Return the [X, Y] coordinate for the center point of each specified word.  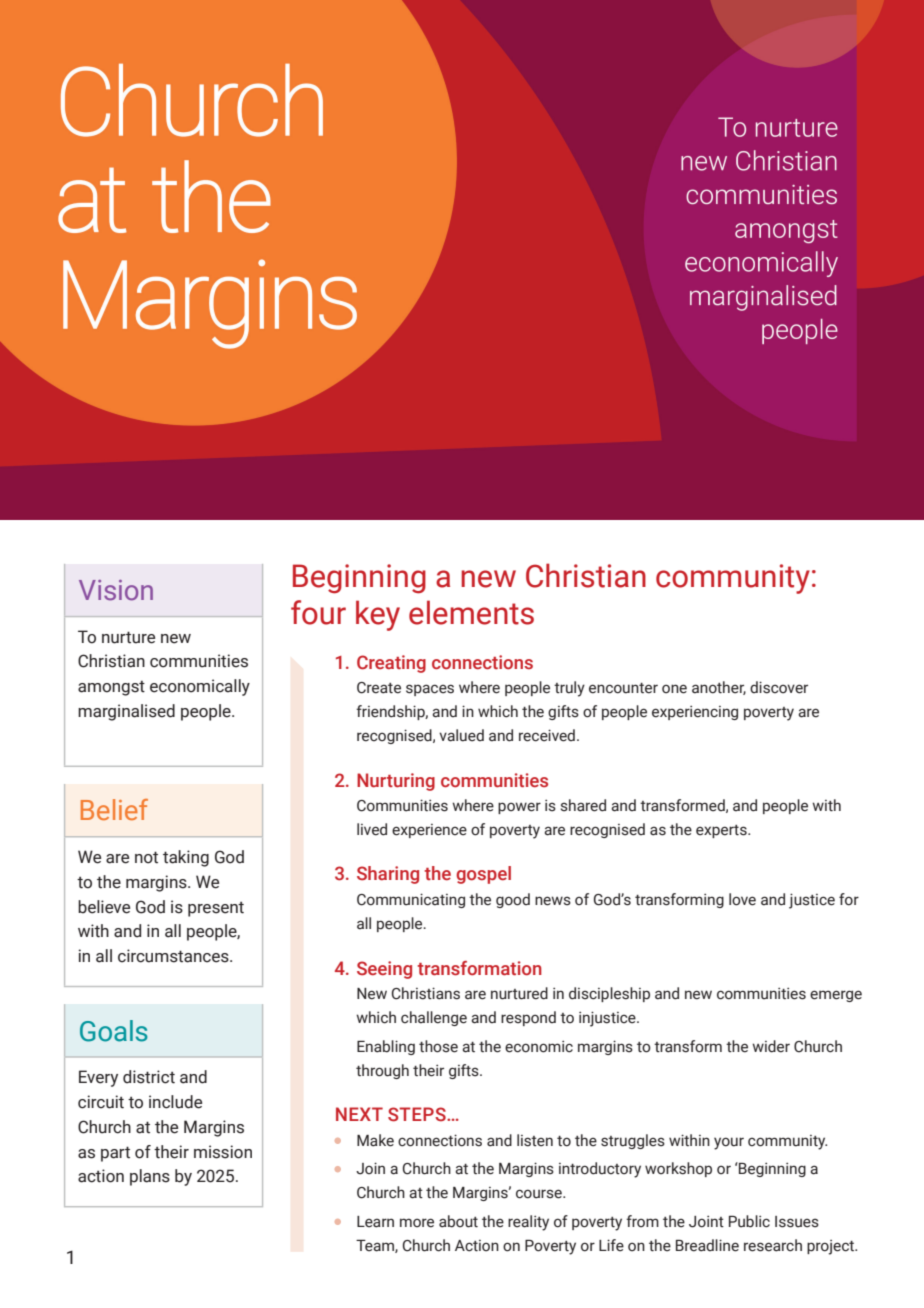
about [458, 1221]
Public [749, 1221]
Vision [116, 590]
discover [779, 687]
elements [471, 612]
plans [150, 1177]
